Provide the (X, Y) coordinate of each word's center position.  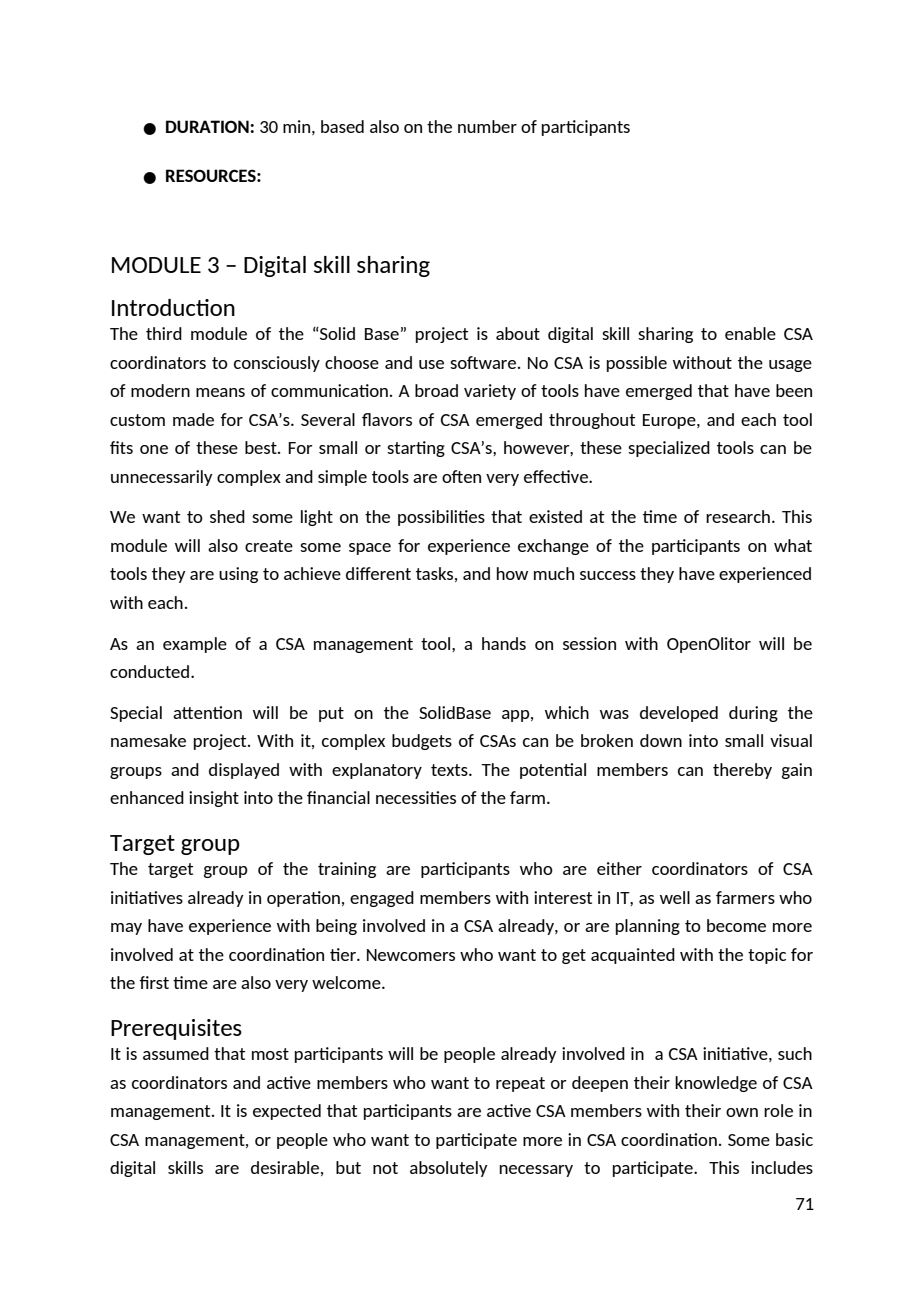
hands (504, 643)
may (126, 929)
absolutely (449, 1169)
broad (436, 390)
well (675, 897)
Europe (670, 421)
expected (287, 1112)
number (487, 126)
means (220, 392)
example (195, 645)
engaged (382, 899)
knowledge (716, 1084)
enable (750, 333)
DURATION (208, 126)
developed (679, 714)
